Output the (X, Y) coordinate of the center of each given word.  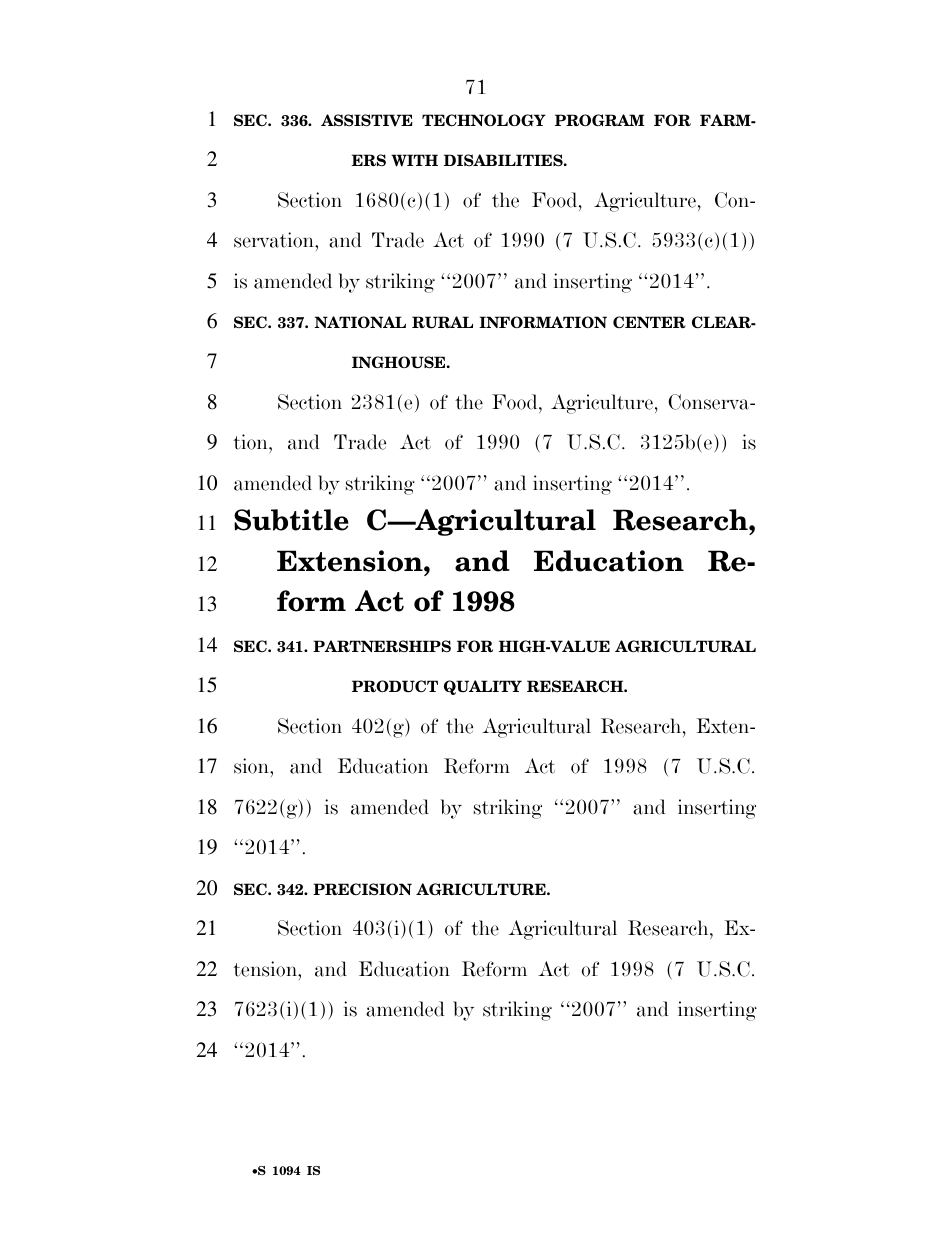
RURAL (442, 322)
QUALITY (483, 687)
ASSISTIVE (367, 120)
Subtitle (291, 520)
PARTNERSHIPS (382, 646)
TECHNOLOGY (484, 120)
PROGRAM (600, 120)
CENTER (649, 322)
